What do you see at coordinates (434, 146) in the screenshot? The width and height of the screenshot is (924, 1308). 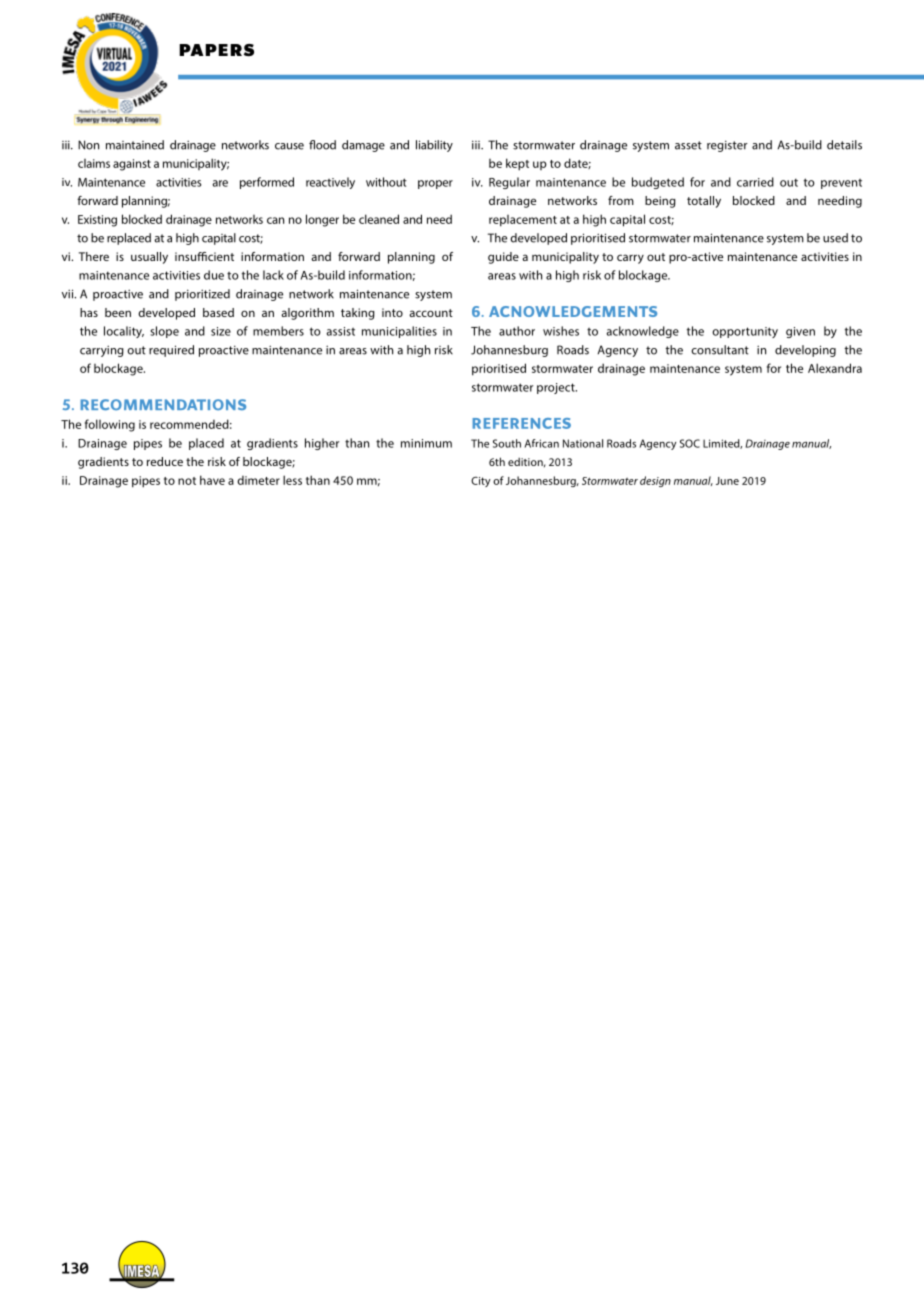 I see `liability` at bounding box center [434, 146].
